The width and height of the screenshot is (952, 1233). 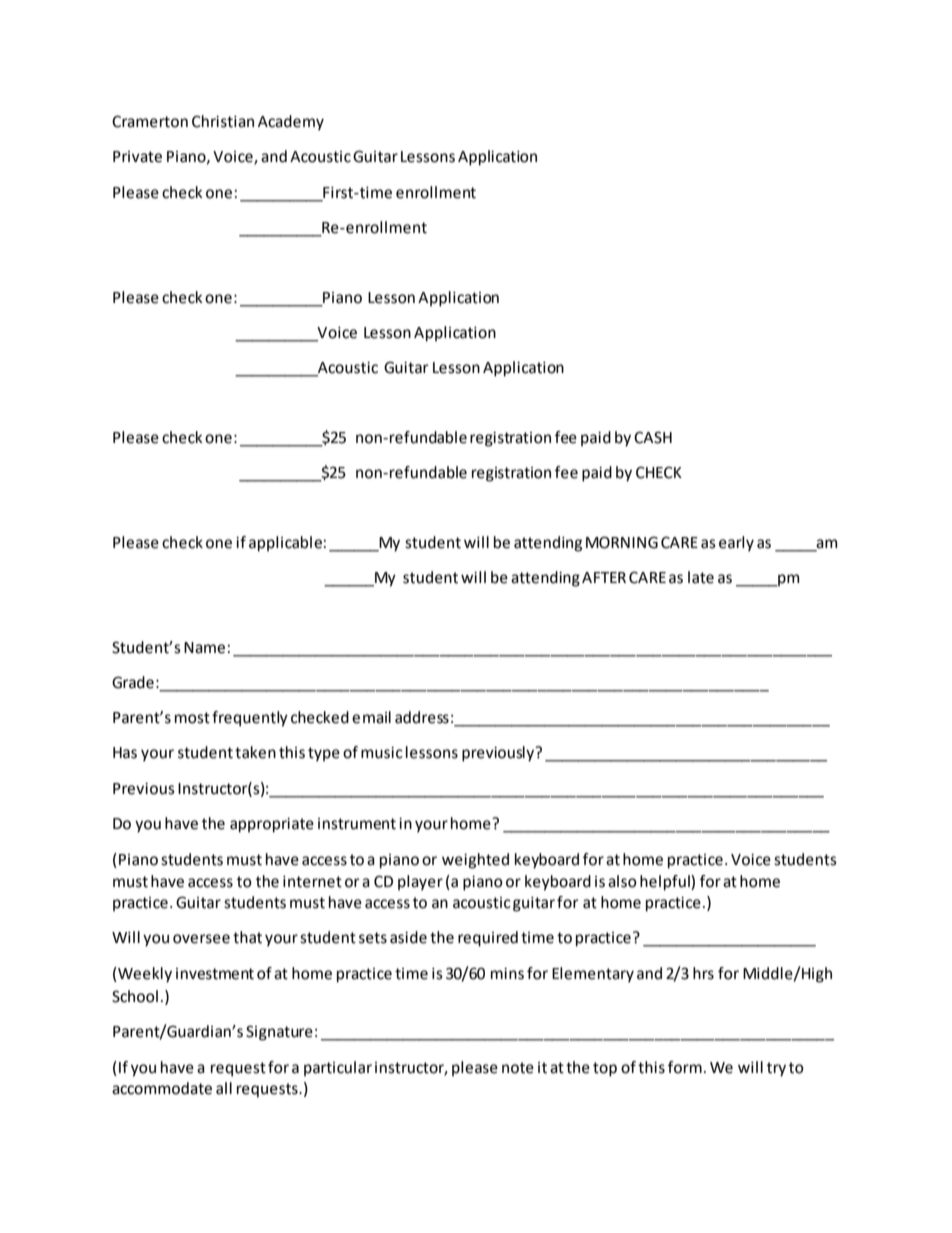 I want to click on AFTER, so click(x=604, y=577).
